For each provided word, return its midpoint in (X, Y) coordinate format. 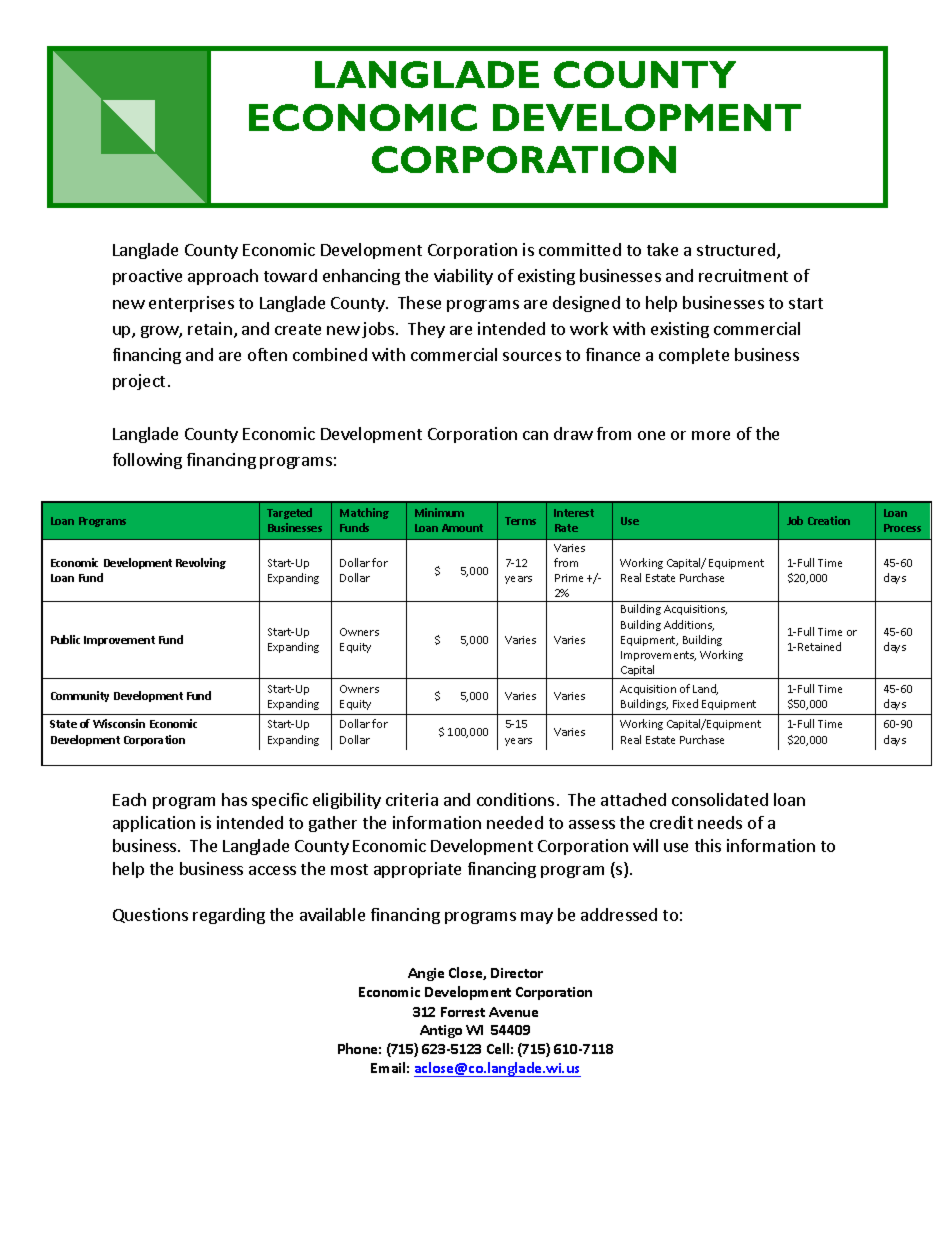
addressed (619, 914)
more (711, 435)
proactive (147, 277)
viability (463, 277)
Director (517, 973)
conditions (515, 799)
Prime (569, 578)
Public (65, 639)
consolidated (720, 799)
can (535, 435)
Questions (150, 915)
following (147, 461)
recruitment (743, 275)
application (154, 824)
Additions (689, 625)
